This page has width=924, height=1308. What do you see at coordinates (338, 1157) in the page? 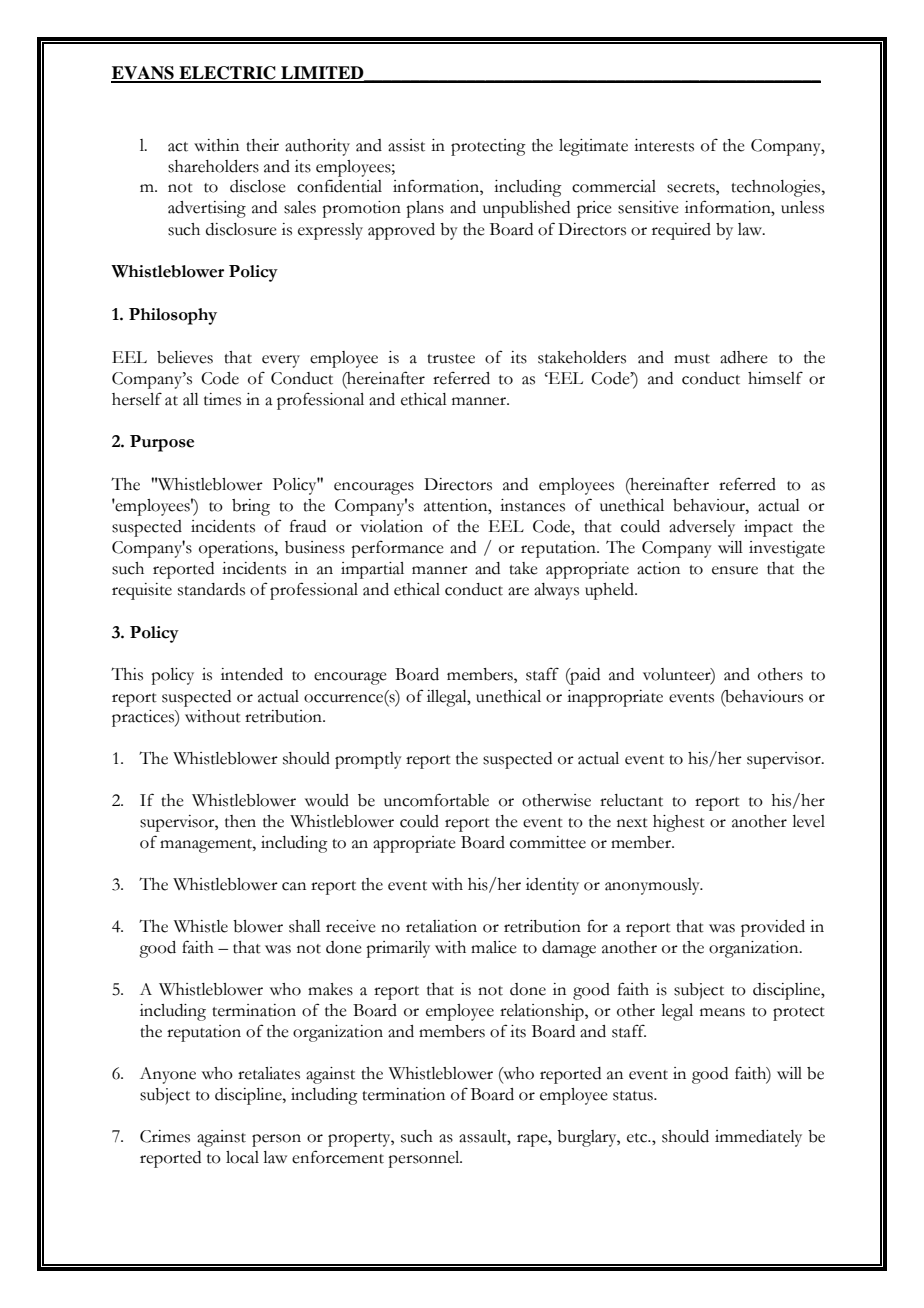
I see `enforcement` at bounding box center [338, 1157].
